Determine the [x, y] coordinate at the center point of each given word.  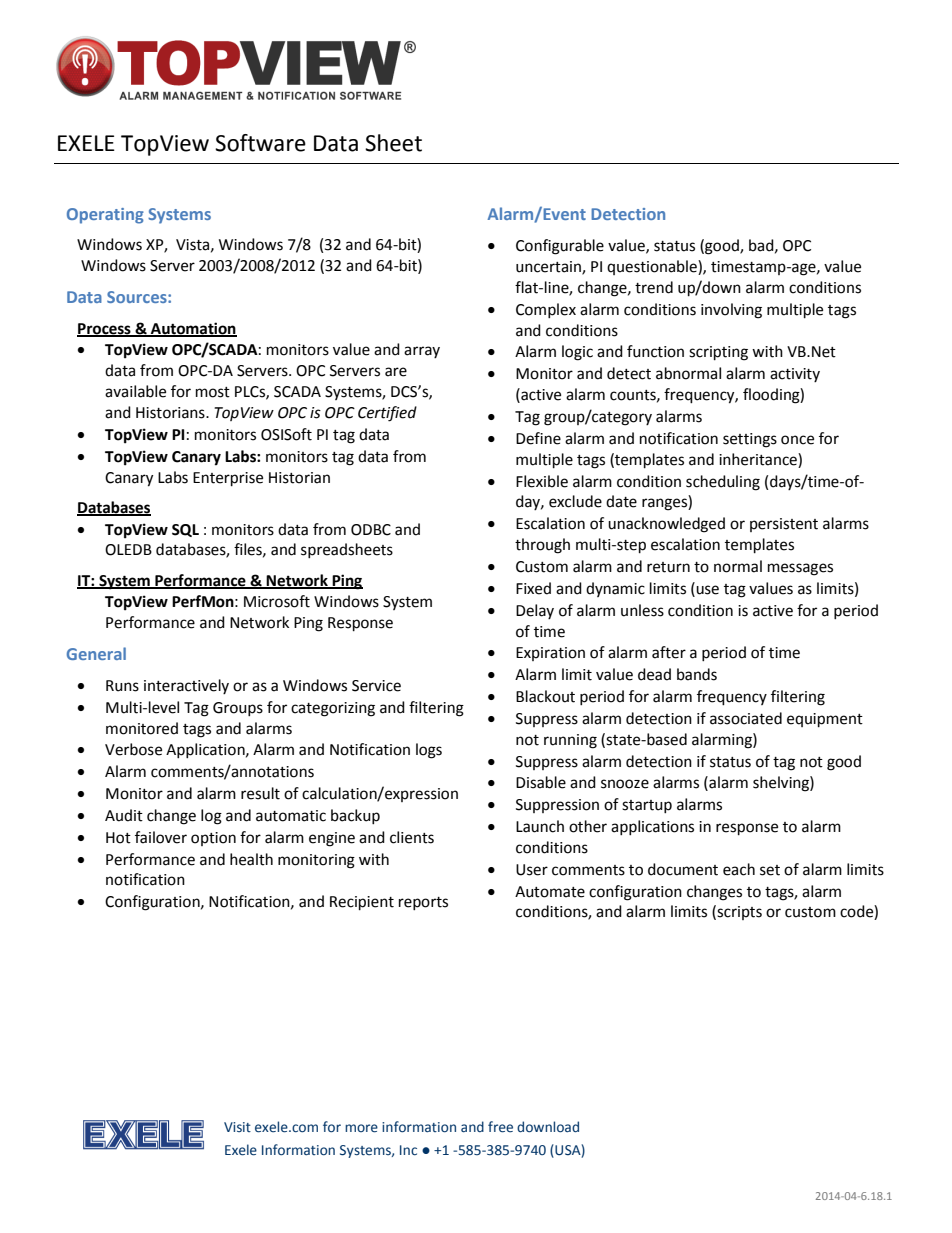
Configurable [560, 247]
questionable [653, 267]
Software [260, 143]
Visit [237, 1127]
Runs [122, 686]
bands [697, 674]
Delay [535, 611]
